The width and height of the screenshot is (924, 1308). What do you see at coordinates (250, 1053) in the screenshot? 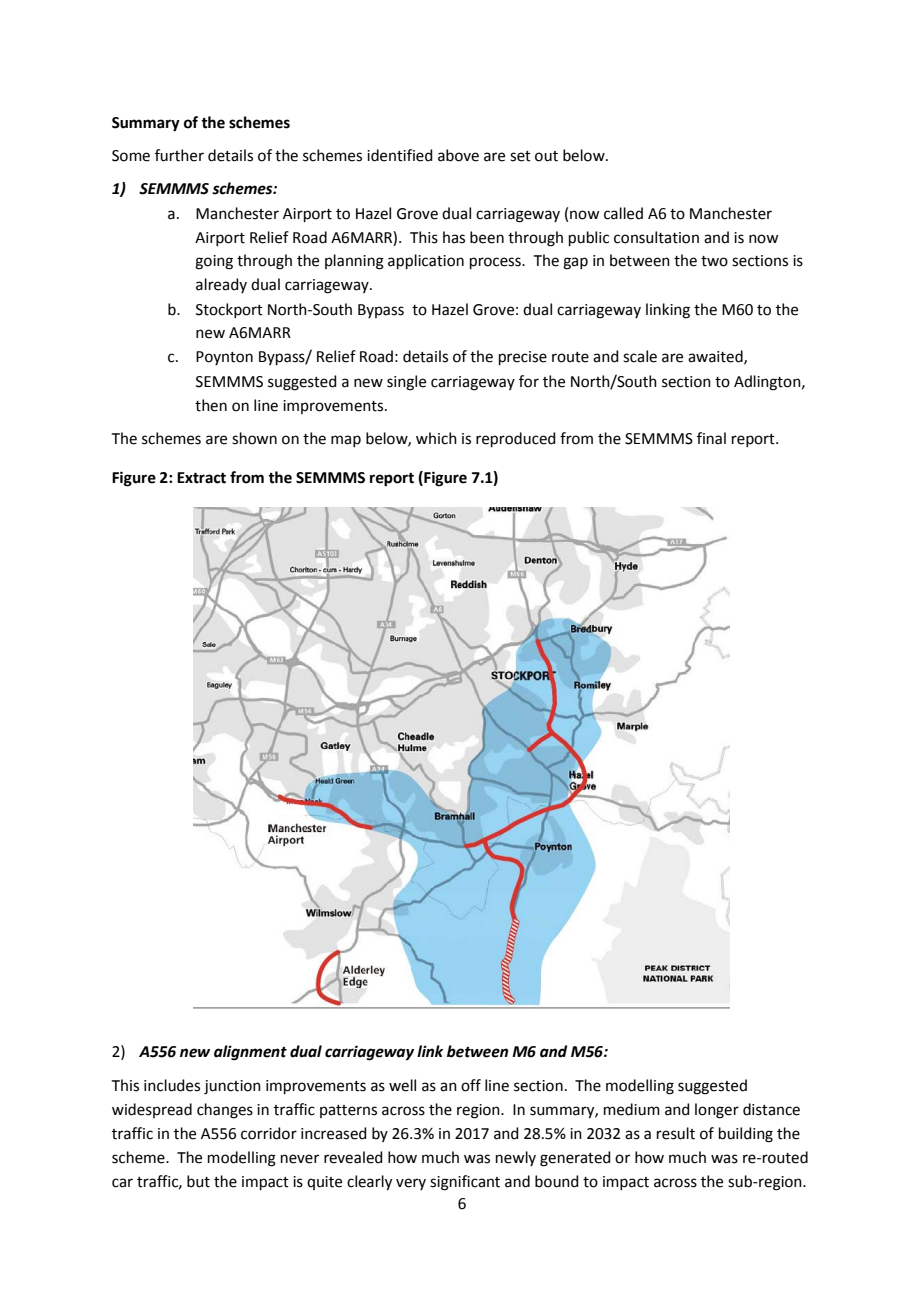
I see `alignment` at bounding box center [250, 1053].
